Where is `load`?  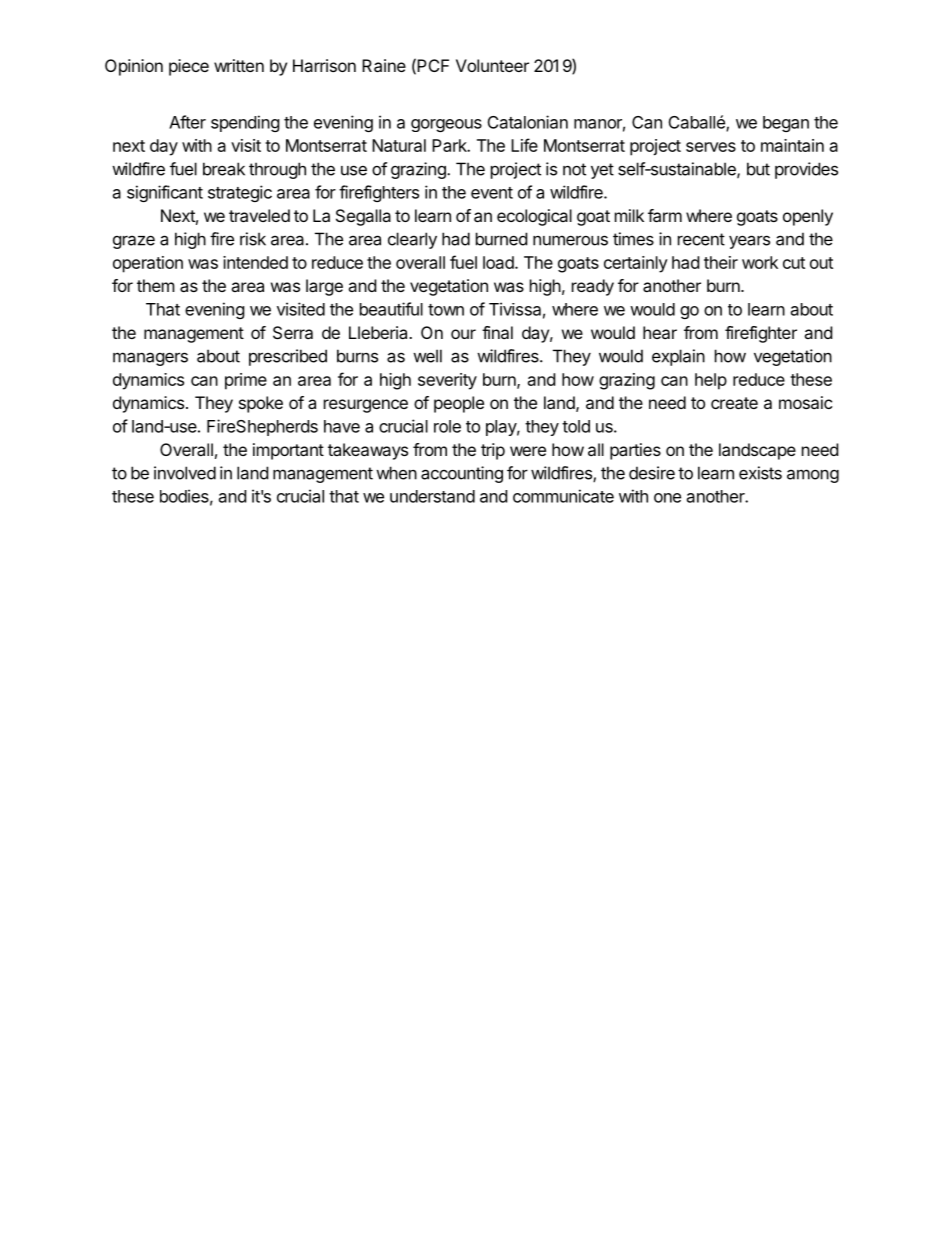
load is located at coordinates (499, 262).
